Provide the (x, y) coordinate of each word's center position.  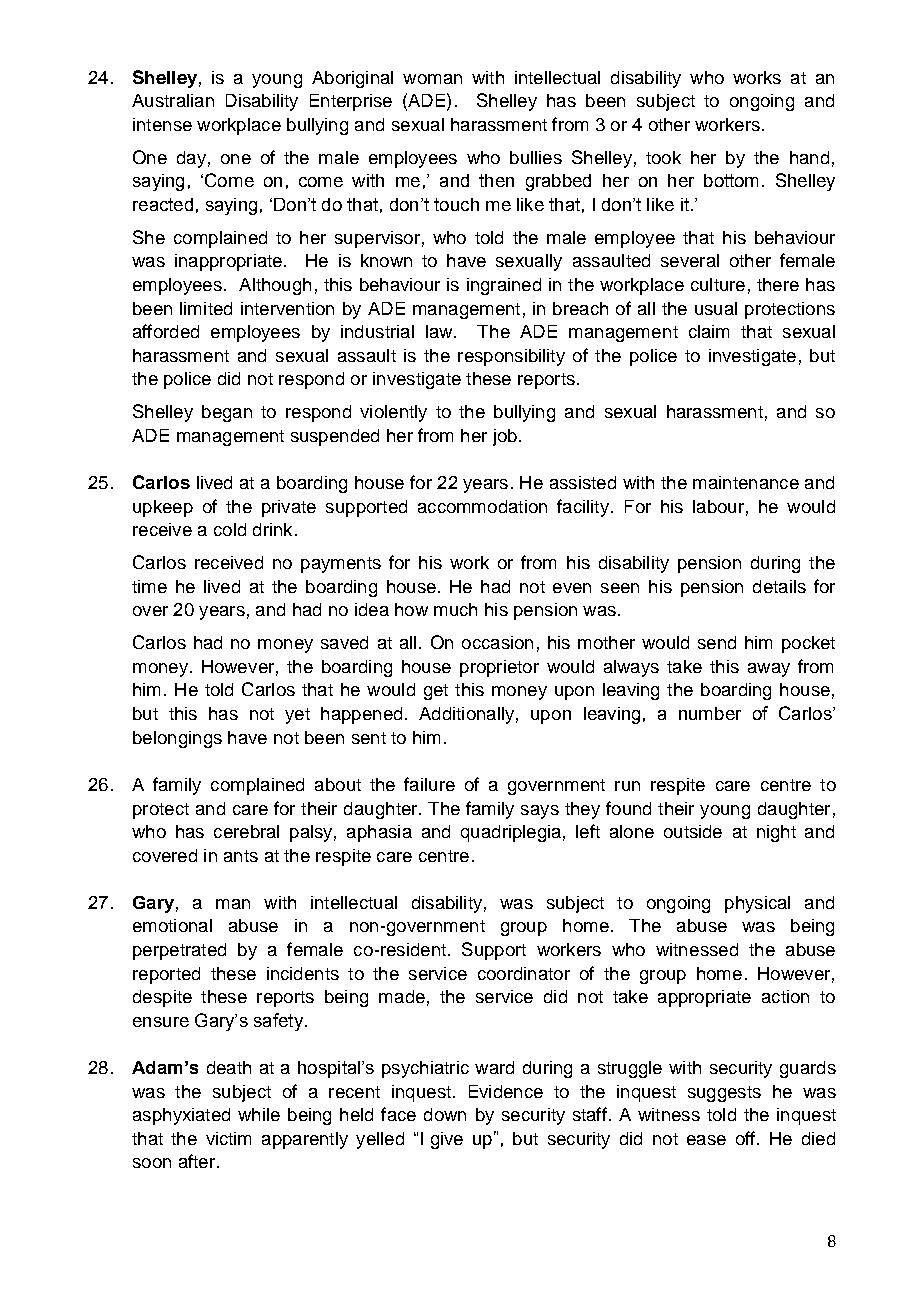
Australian (173, 100)
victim (228, 1138)
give (447, 1140)
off (745, 1138)
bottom (731, 180)
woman (432, 79)
